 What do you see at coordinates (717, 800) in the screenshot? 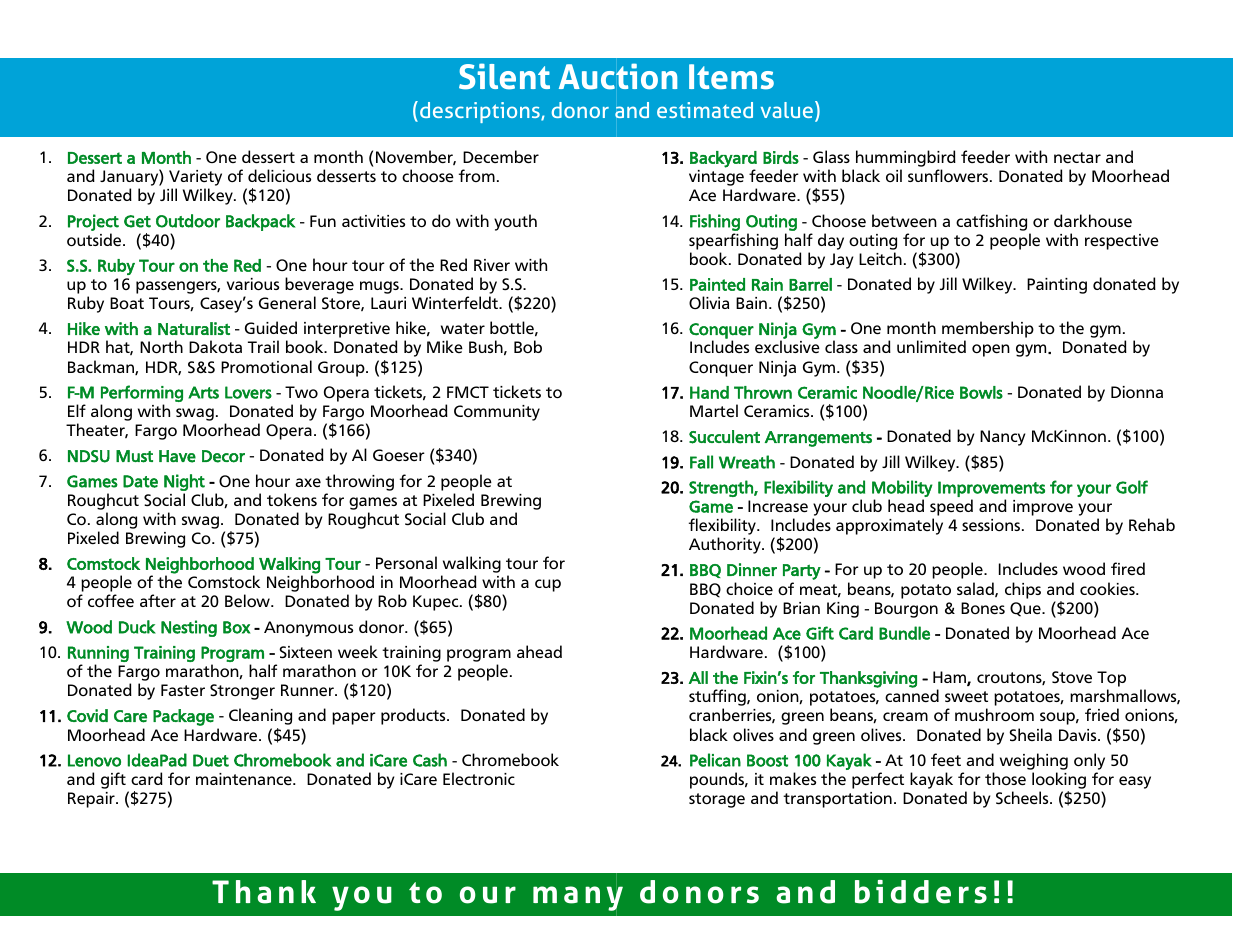
I see `storage` at bounding box center [717, 800].
